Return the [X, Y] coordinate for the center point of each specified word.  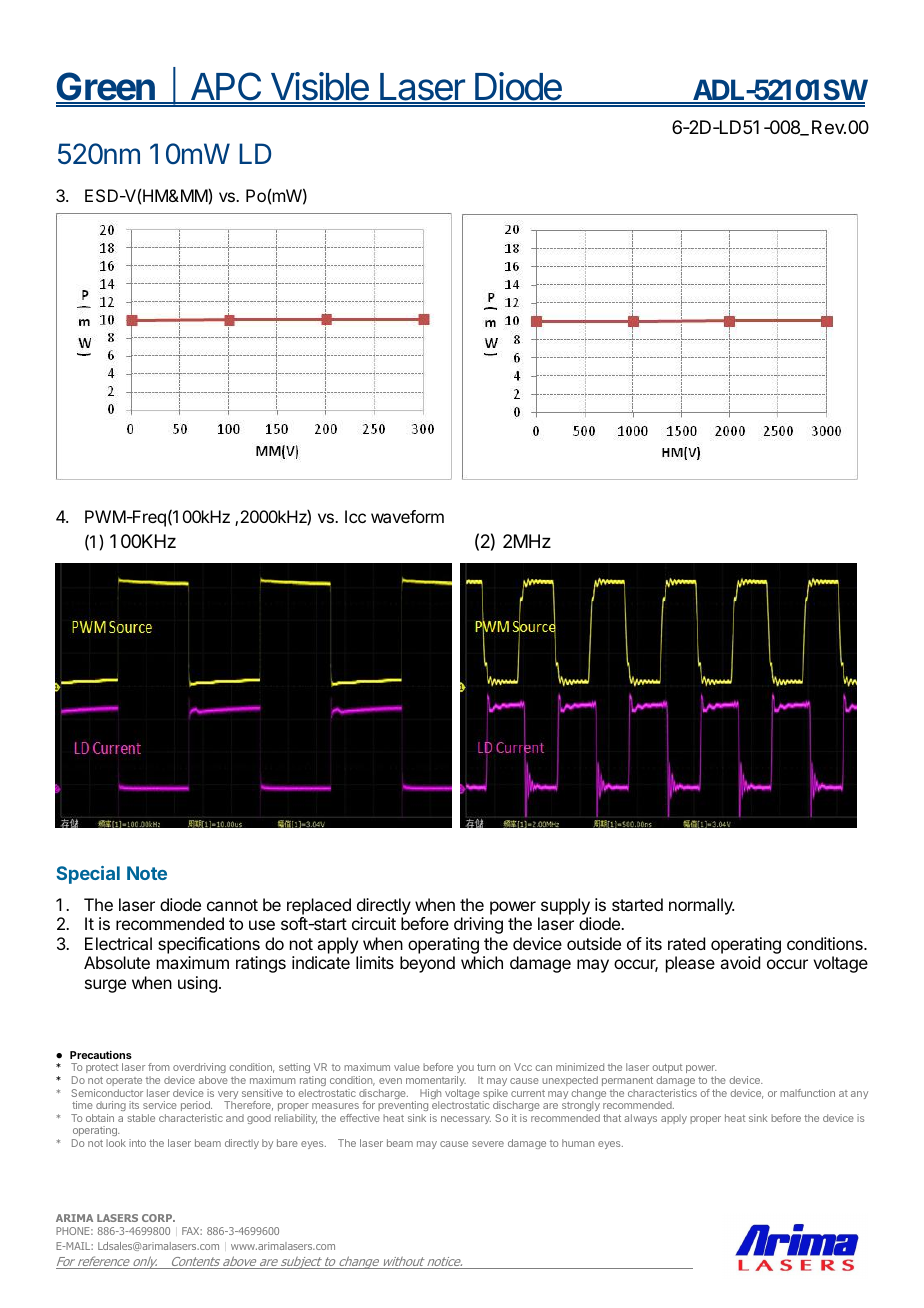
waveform [407, 516]
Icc [355, 516]
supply [565, 906]
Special [88, 875]
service [160, 1105]
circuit [374, 923]
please [690, 964]
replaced [319, 906]
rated [686, 943]
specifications [209, 945]
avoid [740, 962]
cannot [232, 905]
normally [701, 906]
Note [147, 873]
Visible [320, 87]
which [482, 962]
